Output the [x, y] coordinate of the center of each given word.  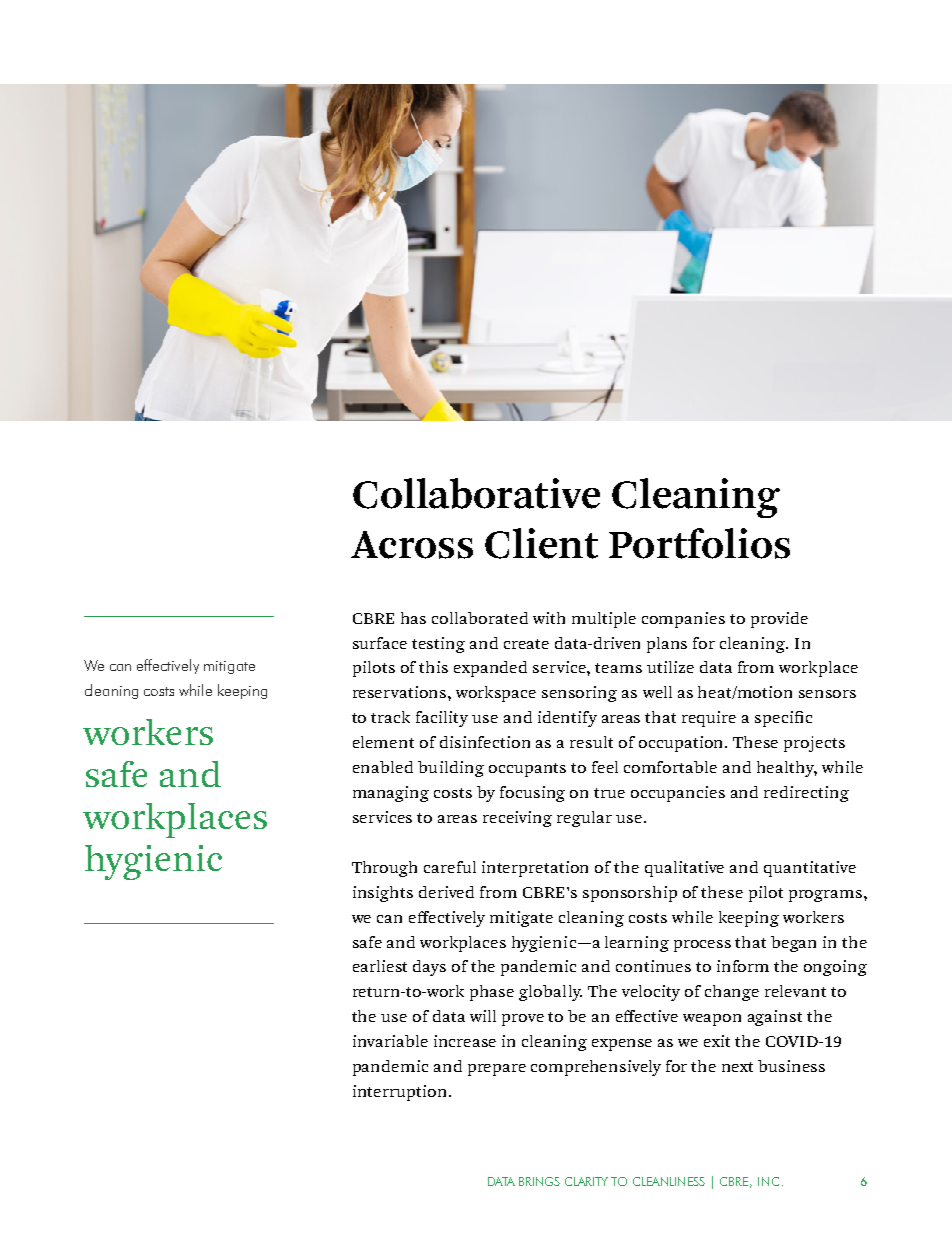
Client [541, 543]
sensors [827, 694]
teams [618, 668]
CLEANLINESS [669, 1181]
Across [412, 545]
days [429, 968]
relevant [795, 991]
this [433, 667]
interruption [401, 1093]
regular [584, 819]
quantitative [810, 869]
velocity [651, 993]
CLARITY [586, 1181]
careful [450, 867]
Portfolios [699, 543]
